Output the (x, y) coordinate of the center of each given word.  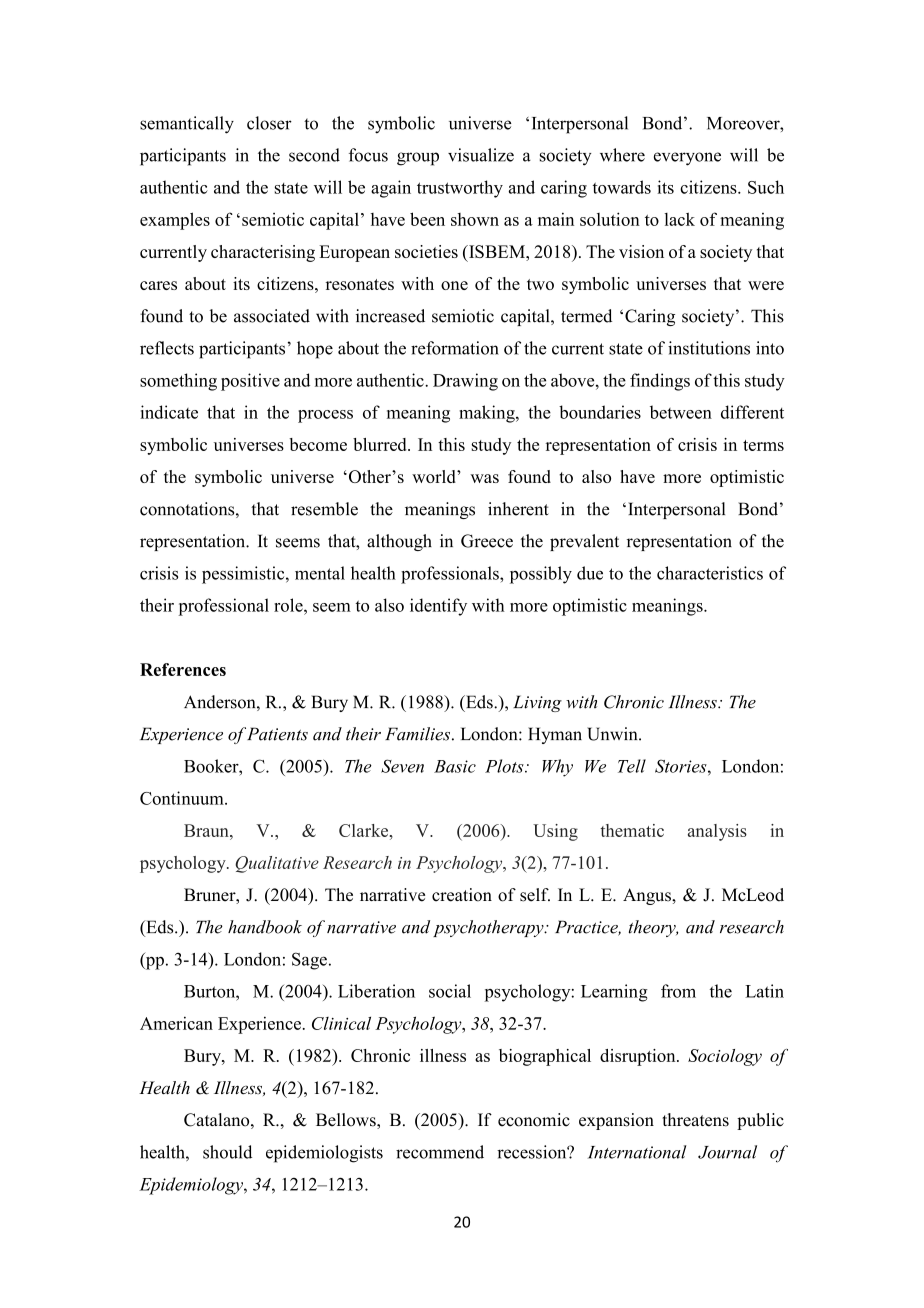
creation (462, 895)
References (183, 669)
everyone (687, 159)
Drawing (465, 382)
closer (269, 123)
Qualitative (277, 864)
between (681, 412)
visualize (481, 155)
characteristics (710, 573)
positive (250, 382)
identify (438, 607)
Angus (648, 896)
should (227, 1152)
